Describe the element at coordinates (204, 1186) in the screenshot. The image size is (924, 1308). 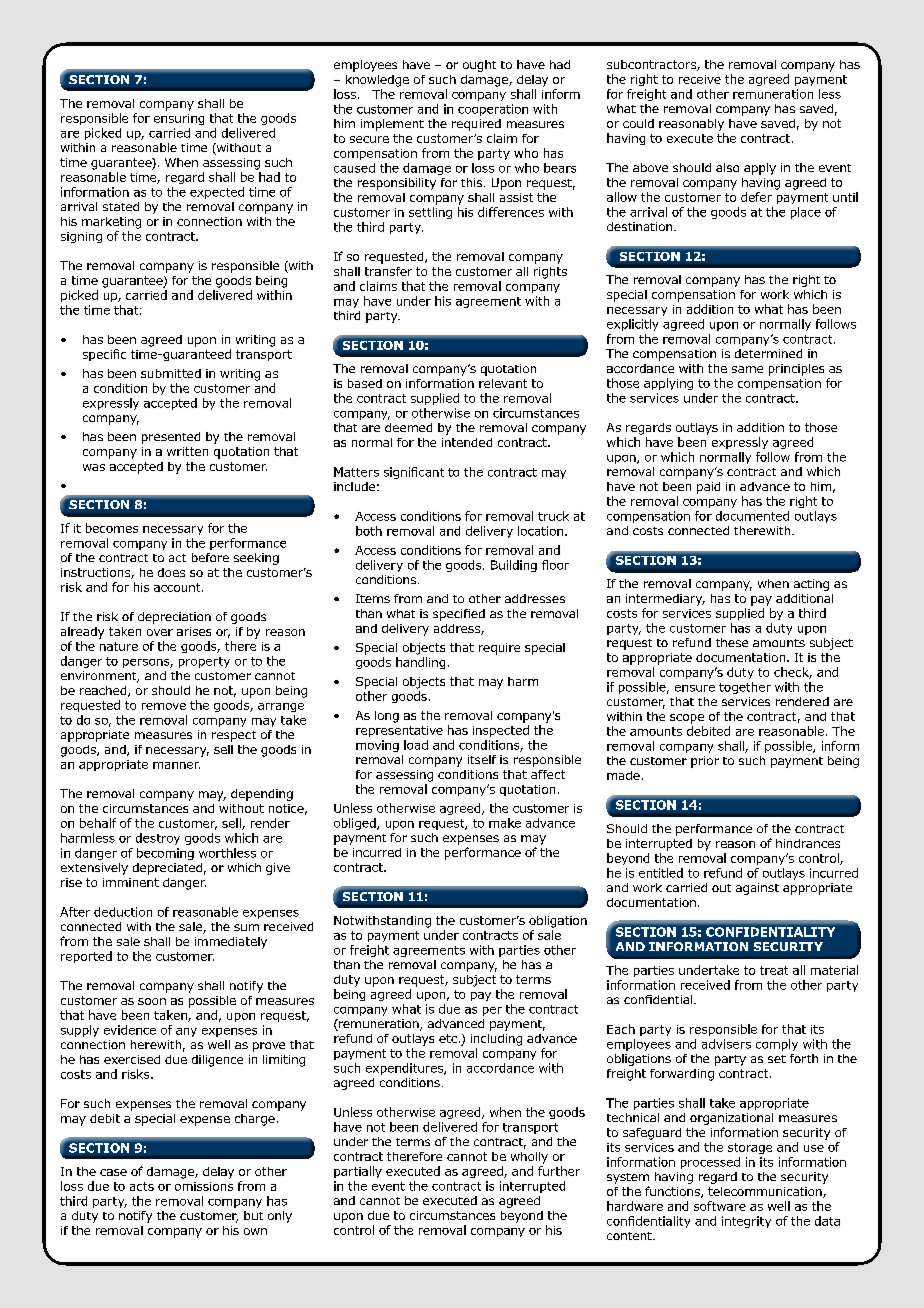
I see `omissions` at that location.
